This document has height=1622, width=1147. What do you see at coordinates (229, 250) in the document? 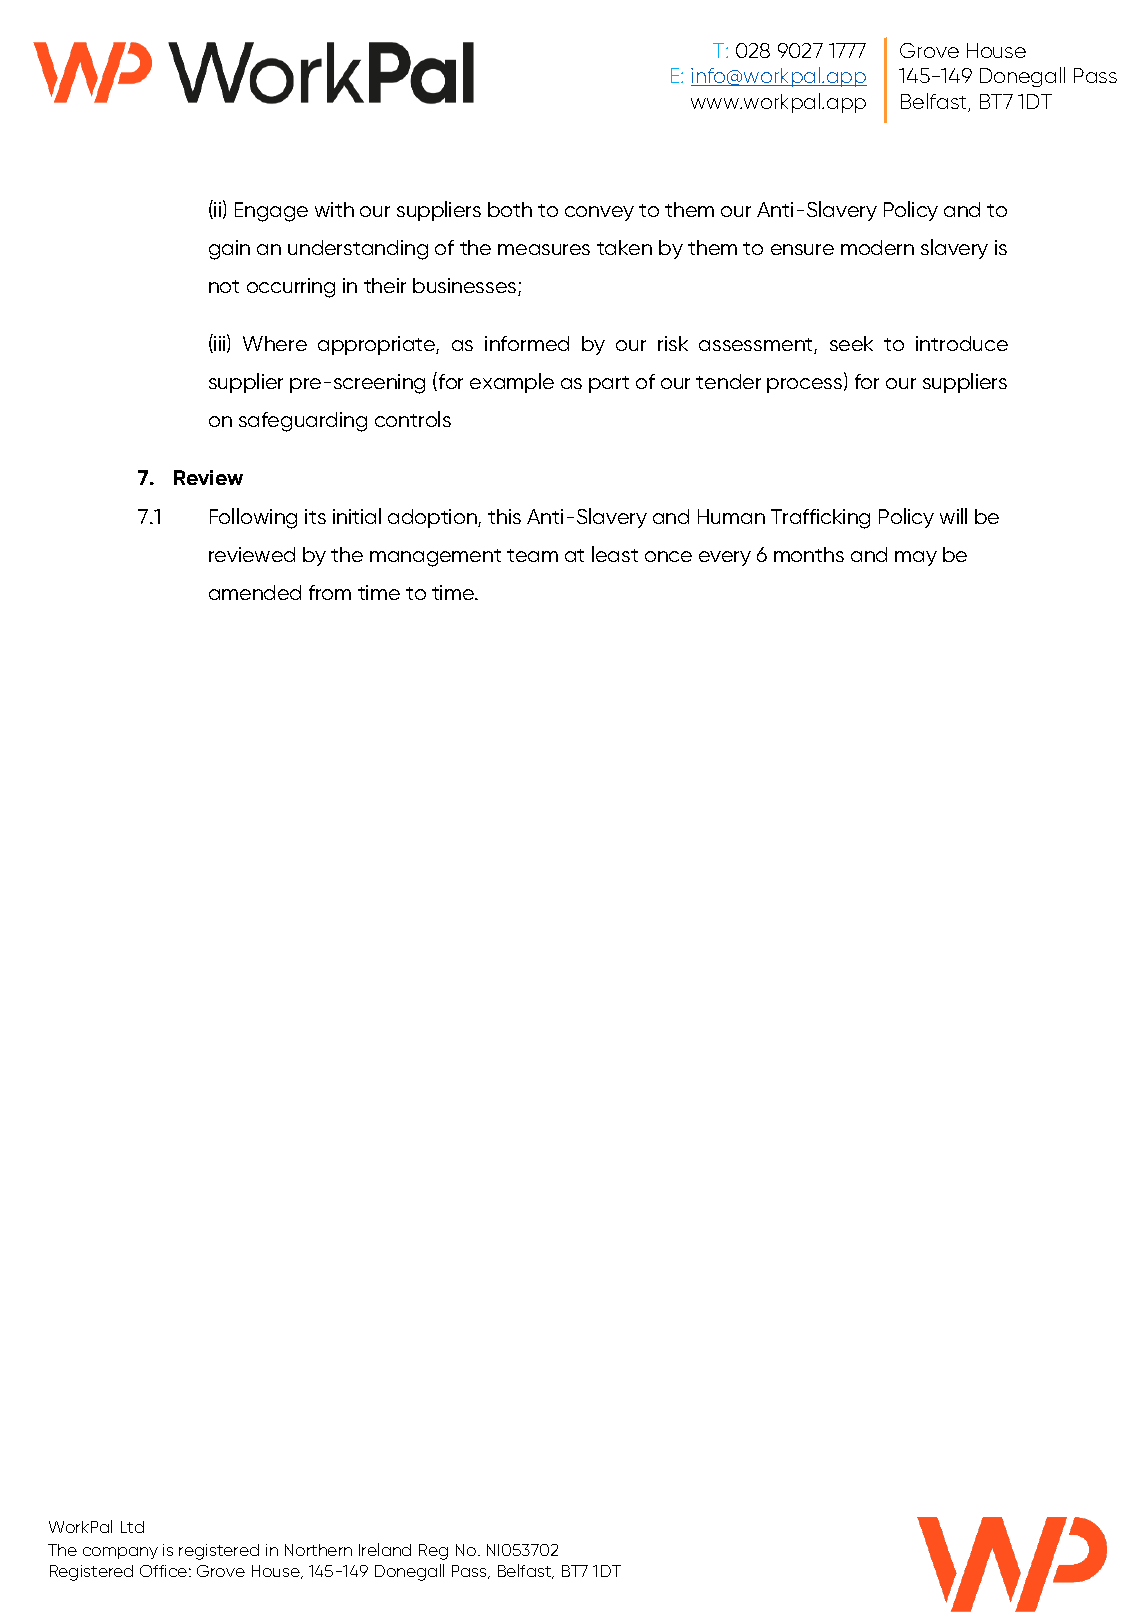
I see `gain` at bounding box center [229, 250].
